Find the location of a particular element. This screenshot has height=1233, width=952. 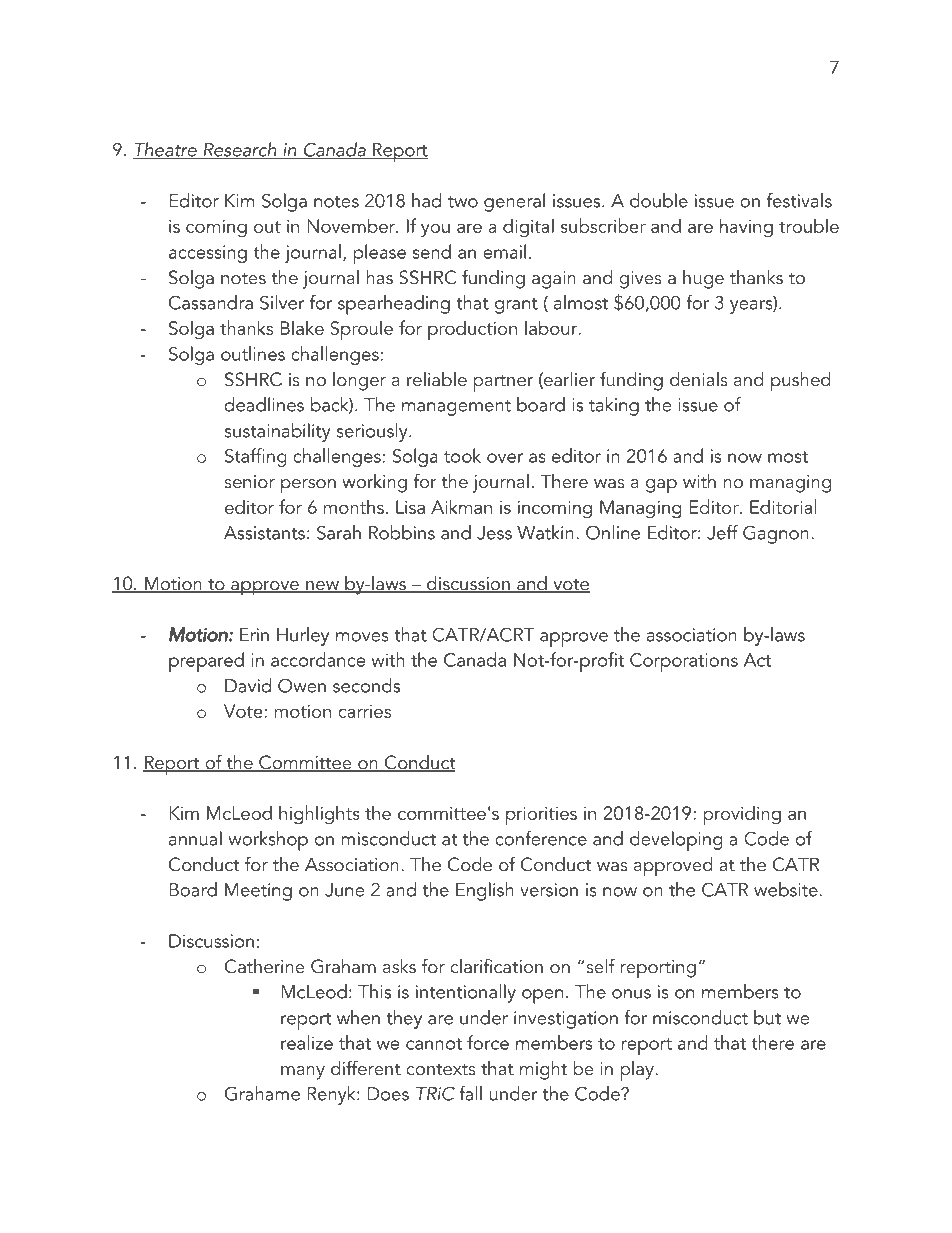

two is located at coordinates (463, 202).
